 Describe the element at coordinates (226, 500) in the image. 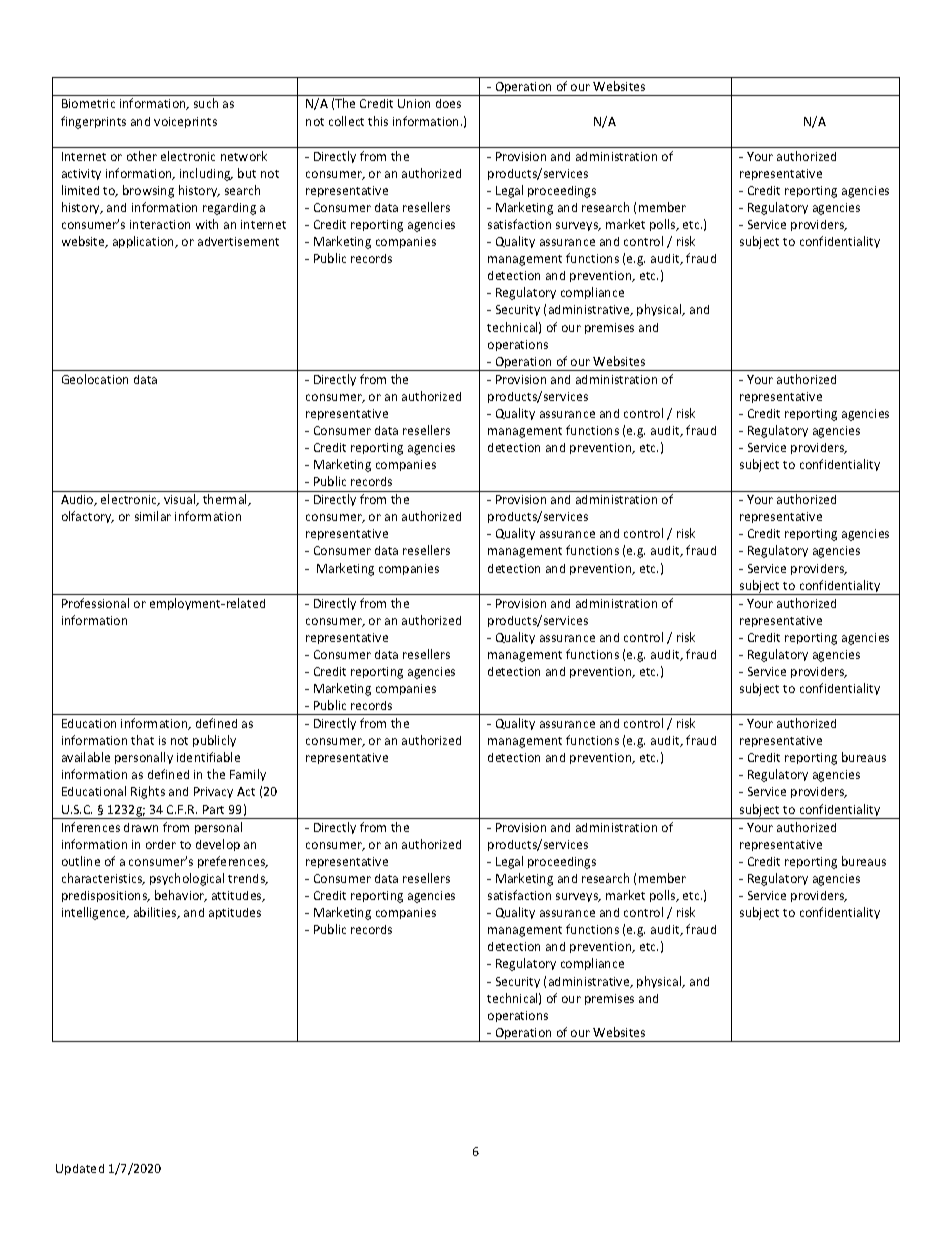

I see `thermal` at that location.
